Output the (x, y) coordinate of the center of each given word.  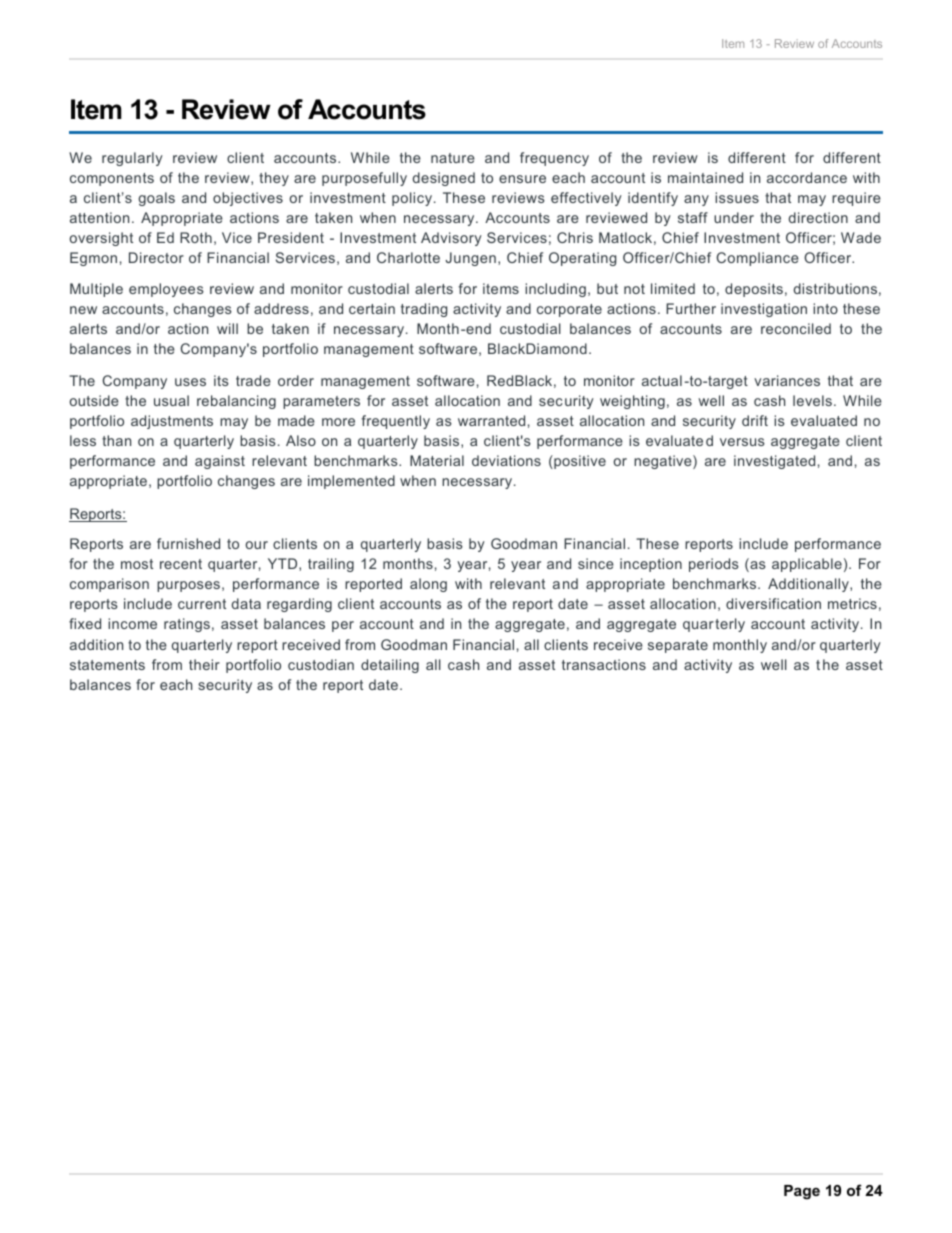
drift (755, 420)
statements (107, 665)
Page (802, 1192)
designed (444, 179)
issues (737, 197)
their (204, 664)
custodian (321, 664)
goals (157, 199)
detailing (390, 666)
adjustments (172, 422)
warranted (491, 420)
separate (678, 646)
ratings (187, 625)
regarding (299, 605)
